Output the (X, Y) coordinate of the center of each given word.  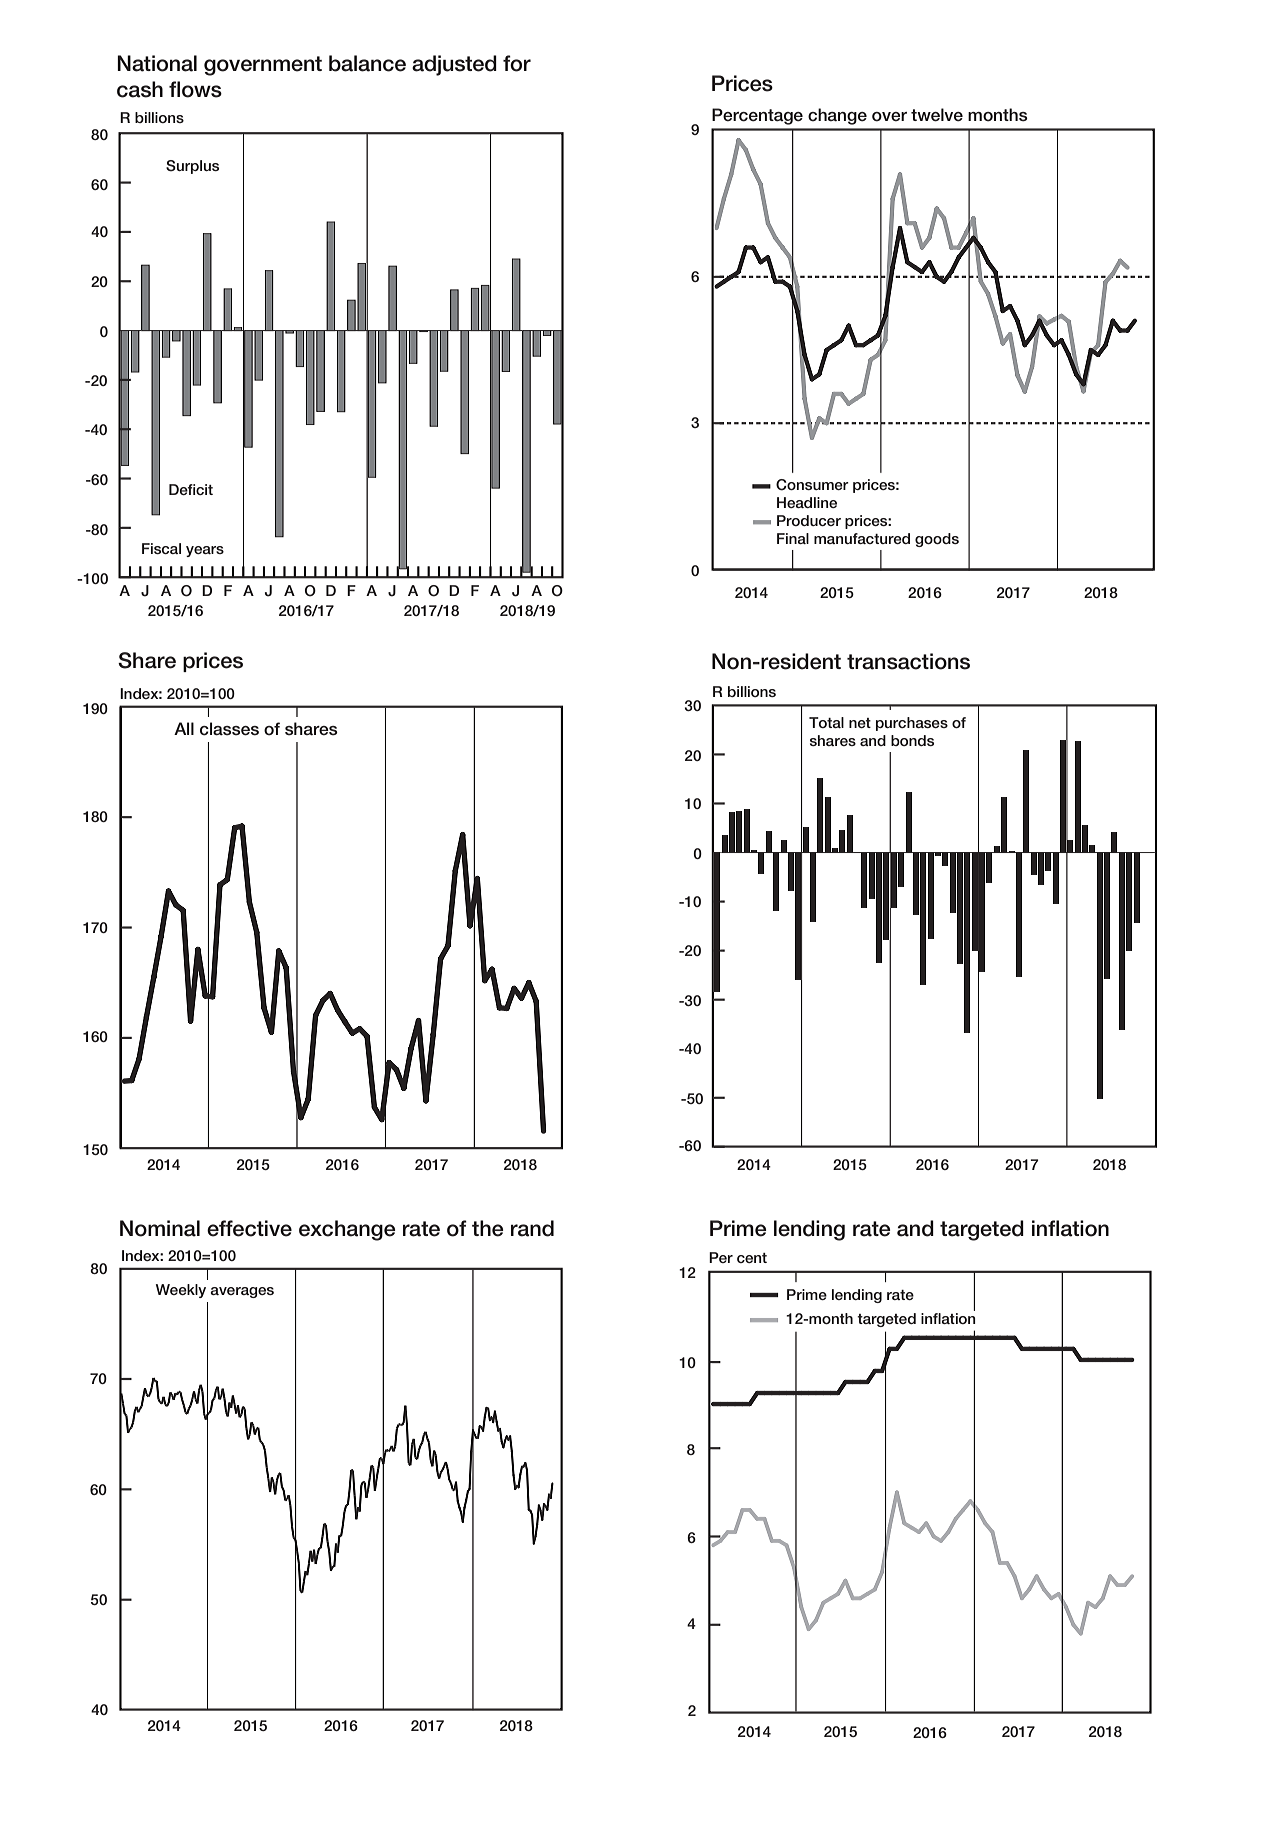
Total (826, 722)
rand (532, 1228)
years (205, 551)
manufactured (862, 538)
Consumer (812, 485)
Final (793, 538)
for (517, 63)
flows (195, 89)
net (860, 723)
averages (242, 1292)
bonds (912, 740)
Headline (807, 502)
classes (229, 729)
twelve (937, 115)
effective (249, 1228)
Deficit (191, 489)
